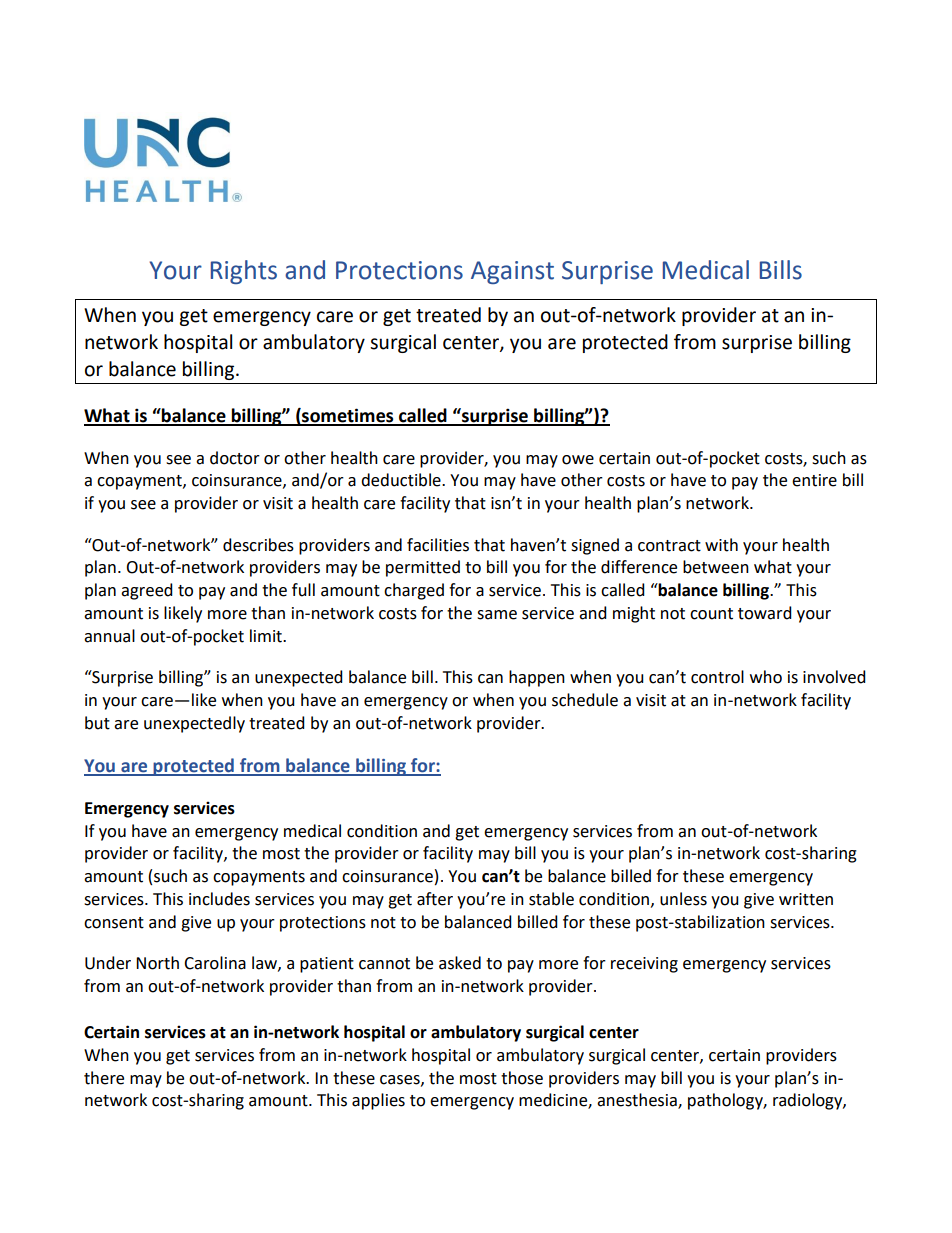  Describe the element at coordinates (814, 480) in the screenshot. I see `entire` at that location.
